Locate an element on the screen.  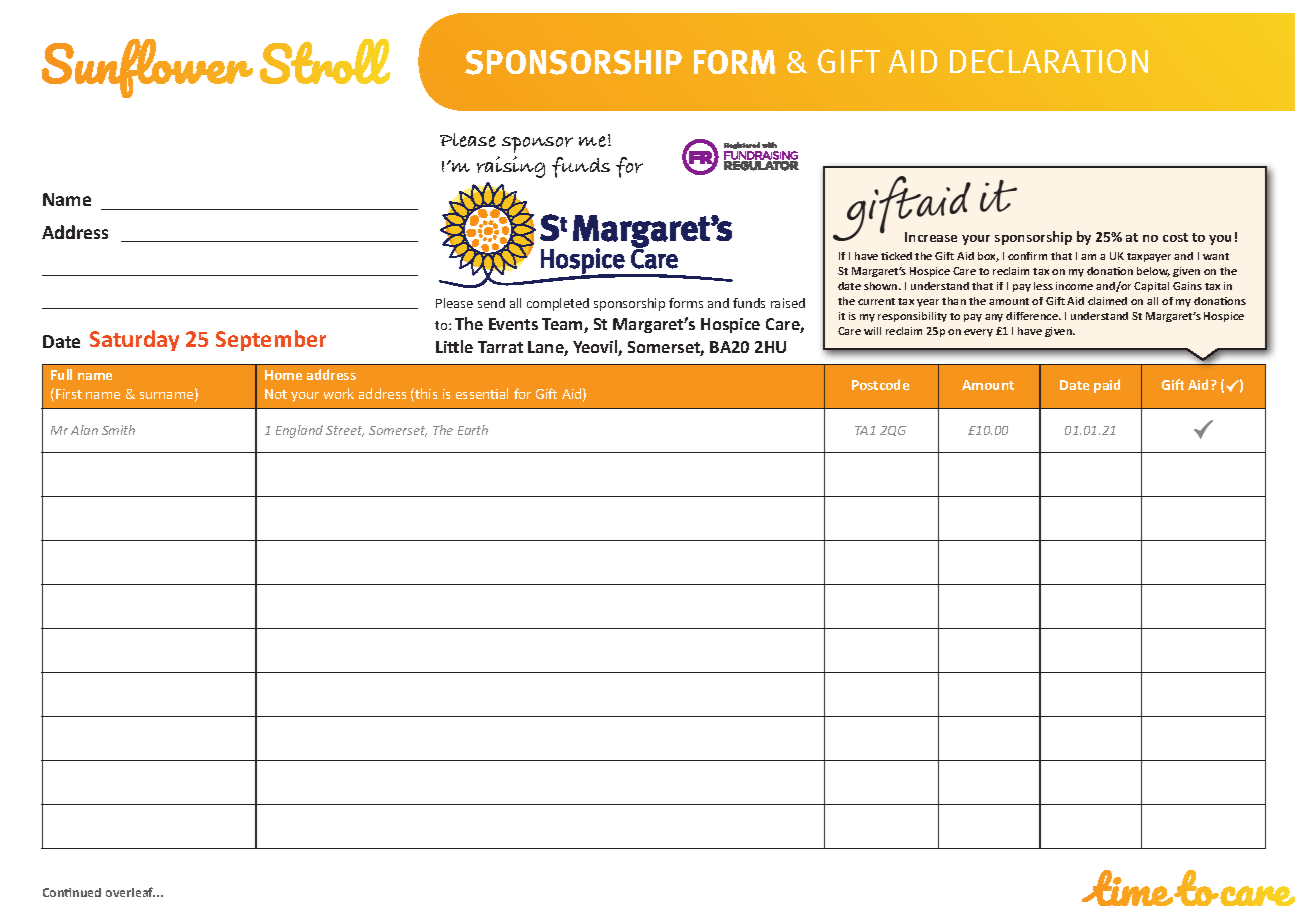
Saturday is located at coordinates (134, 340).
